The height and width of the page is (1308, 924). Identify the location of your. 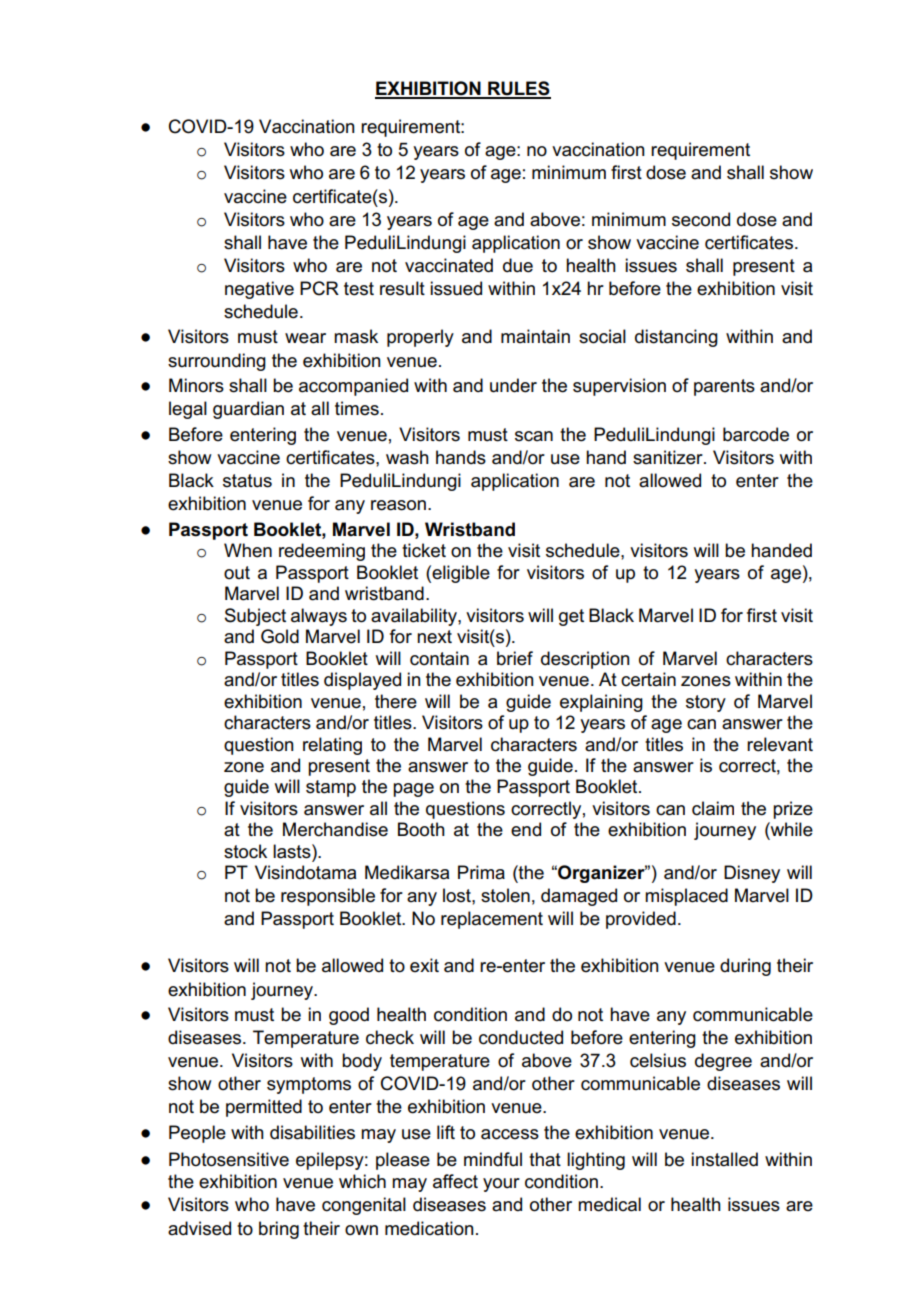
(501, 1185).
